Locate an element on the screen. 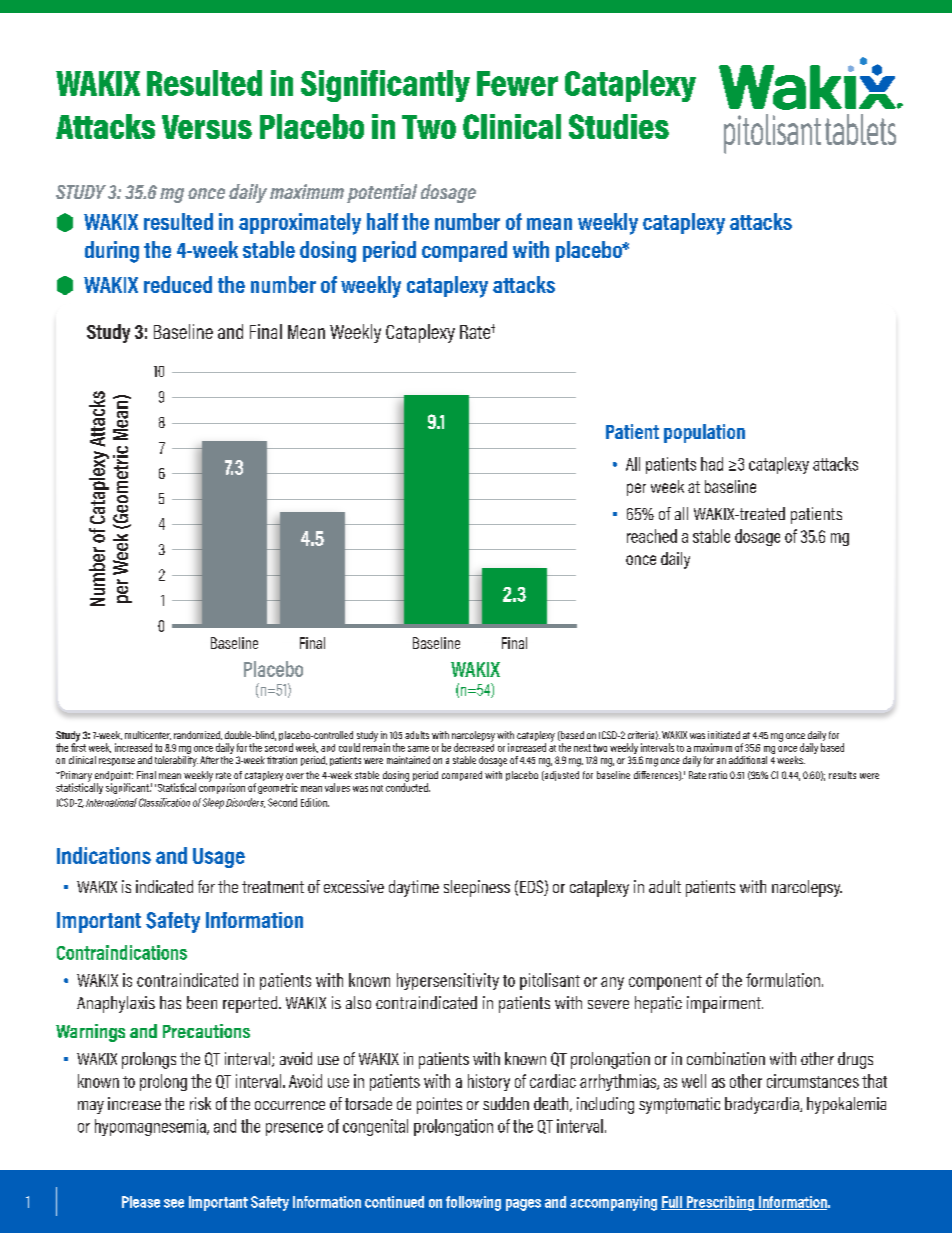 This screenshot has width=952, height=1233. see is located at coordinates (174, 1203).
